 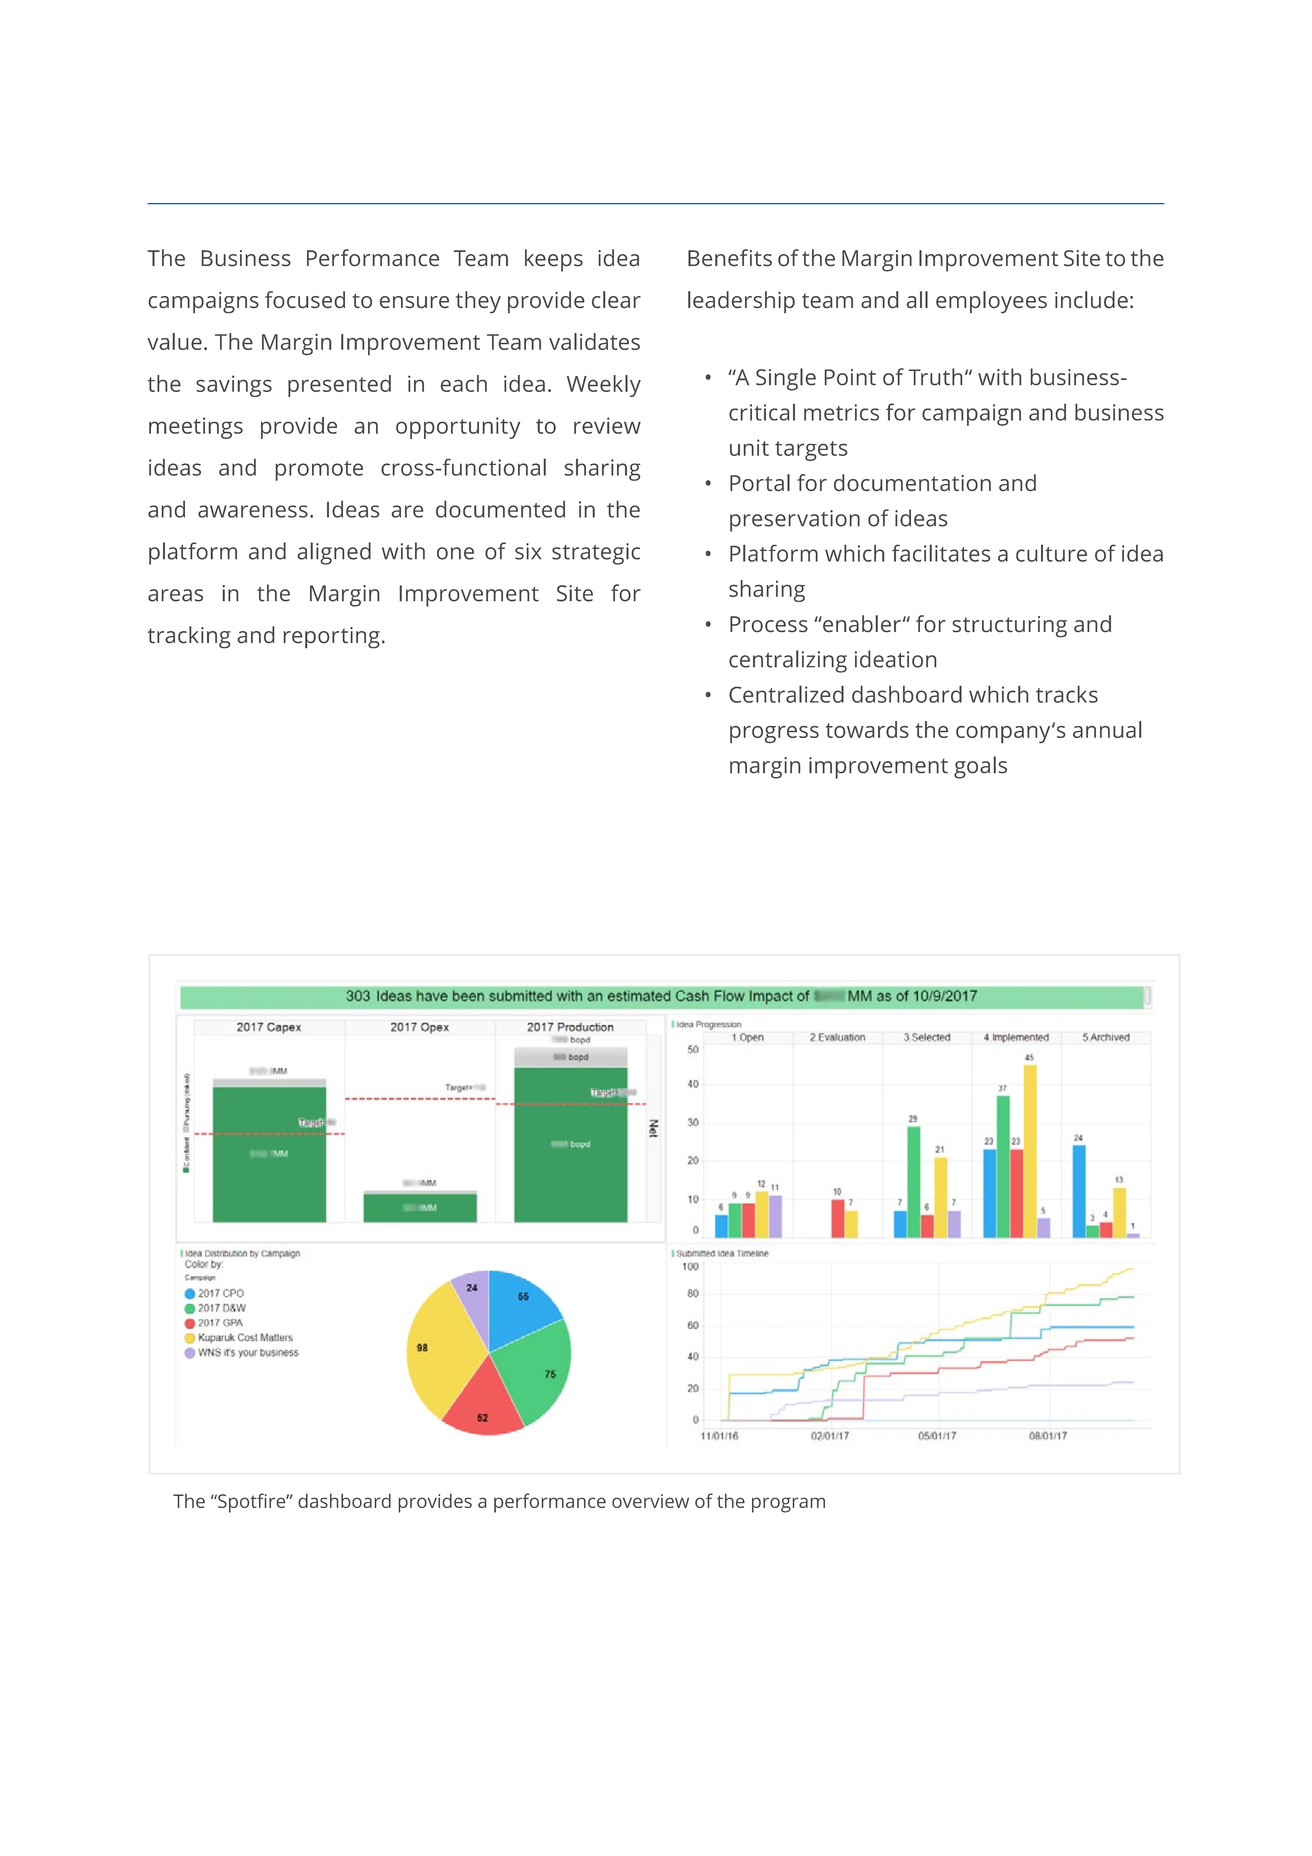 What do you see at coordinates (305, 300) in the screenshot?
I see `focused` at bounding box center [305, 300].
